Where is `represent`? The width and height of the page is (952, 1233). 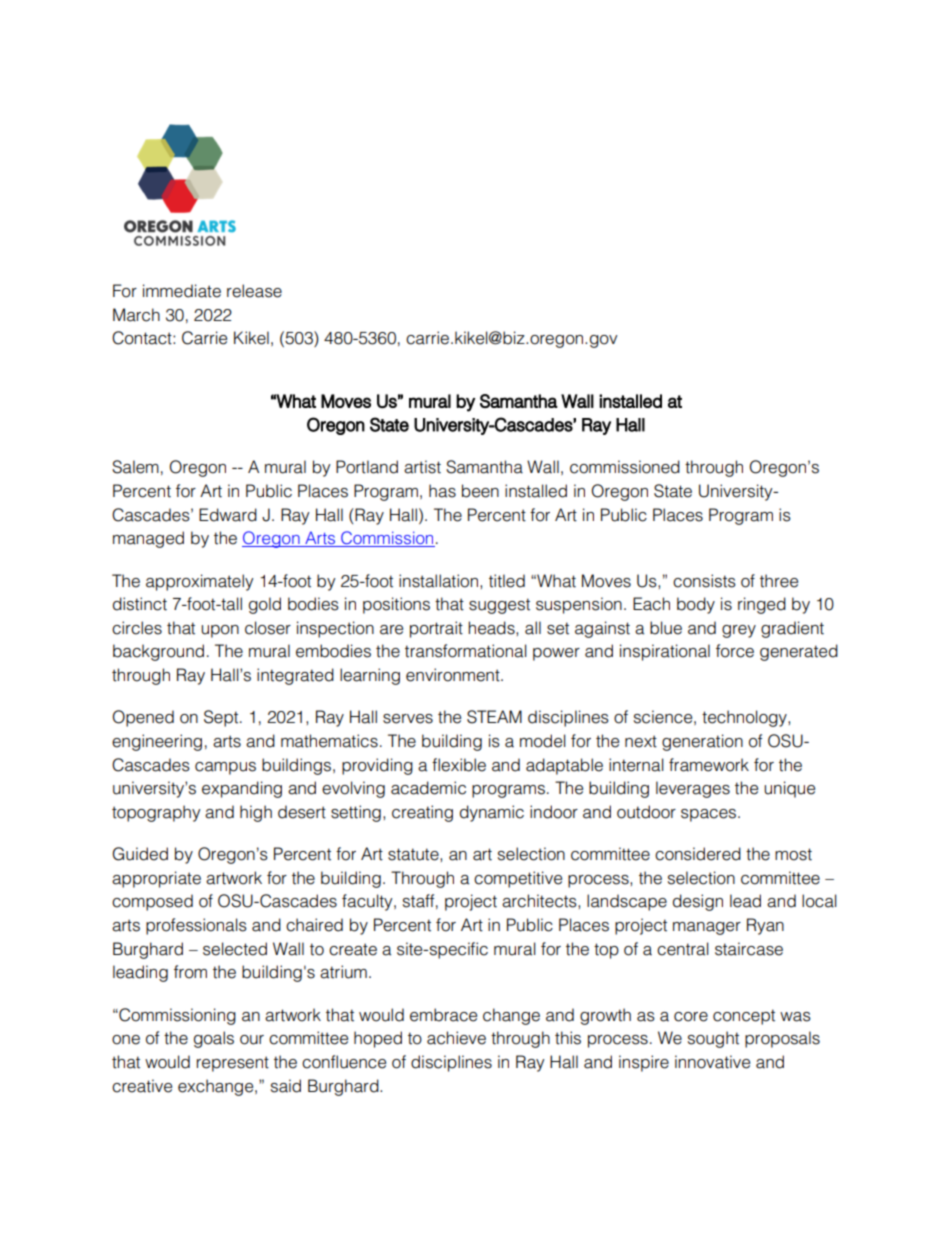
represent is located at coordinates (233, 1064).
